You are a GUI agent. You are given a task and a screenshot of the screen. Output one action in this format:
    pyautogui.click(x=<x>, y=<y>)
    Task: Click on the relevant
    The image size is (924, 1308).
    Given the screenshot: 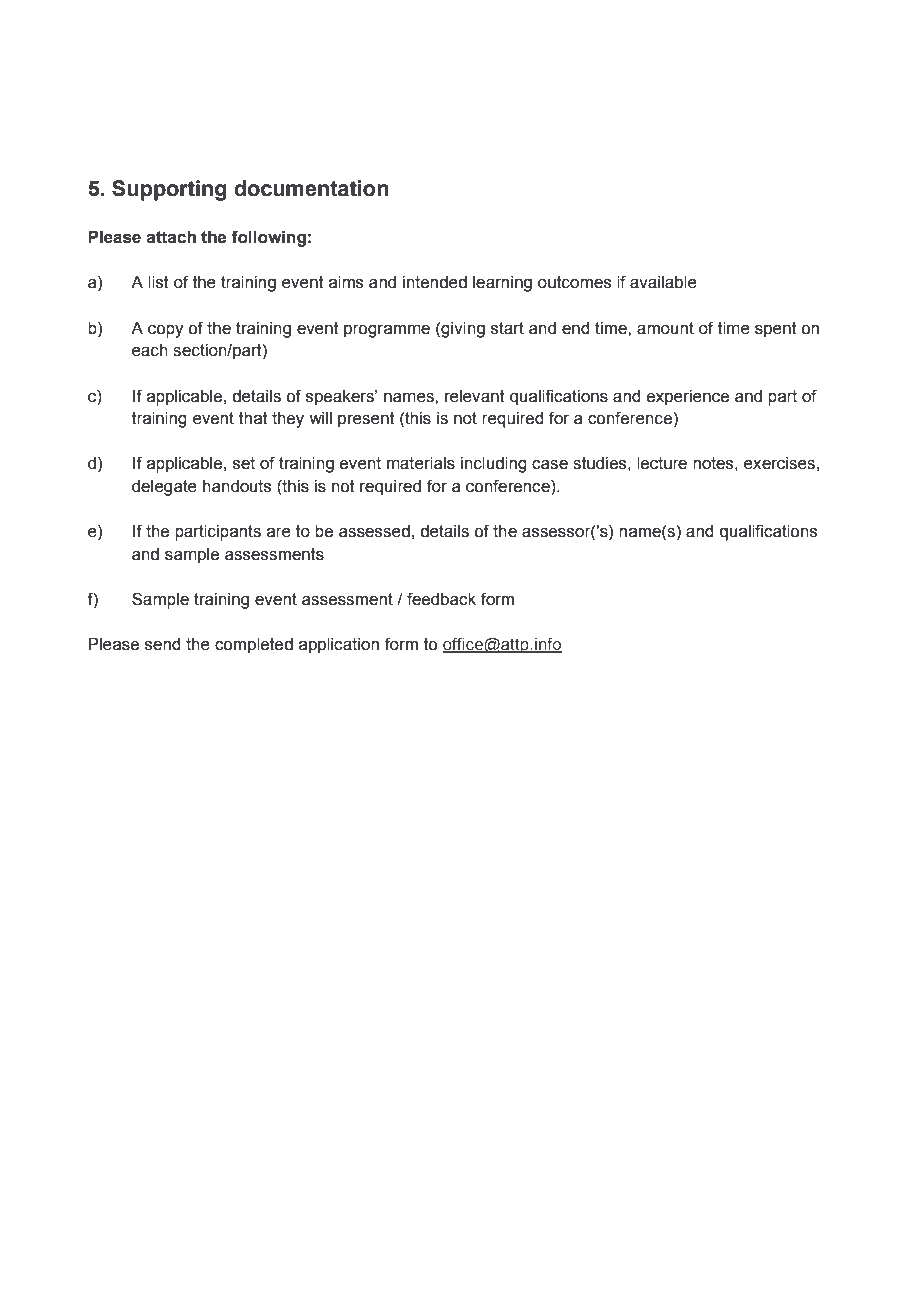 What is the action you would take?
    pyautogui.click(x=475, y=396)
